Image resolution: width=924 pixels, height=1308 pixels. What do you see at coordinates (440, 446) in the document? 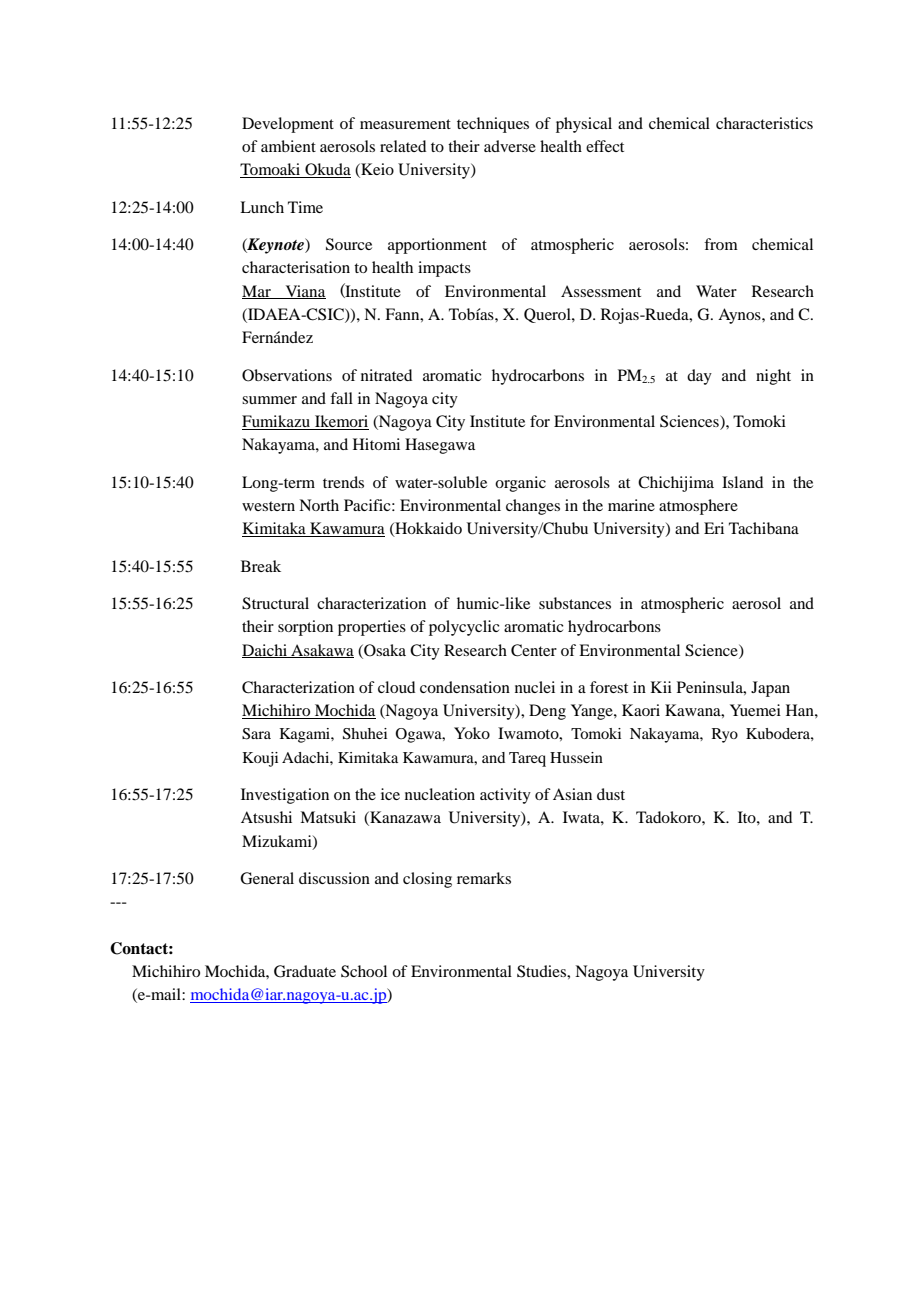
I see `Hasegawa` at bounding box center [440, 446].
